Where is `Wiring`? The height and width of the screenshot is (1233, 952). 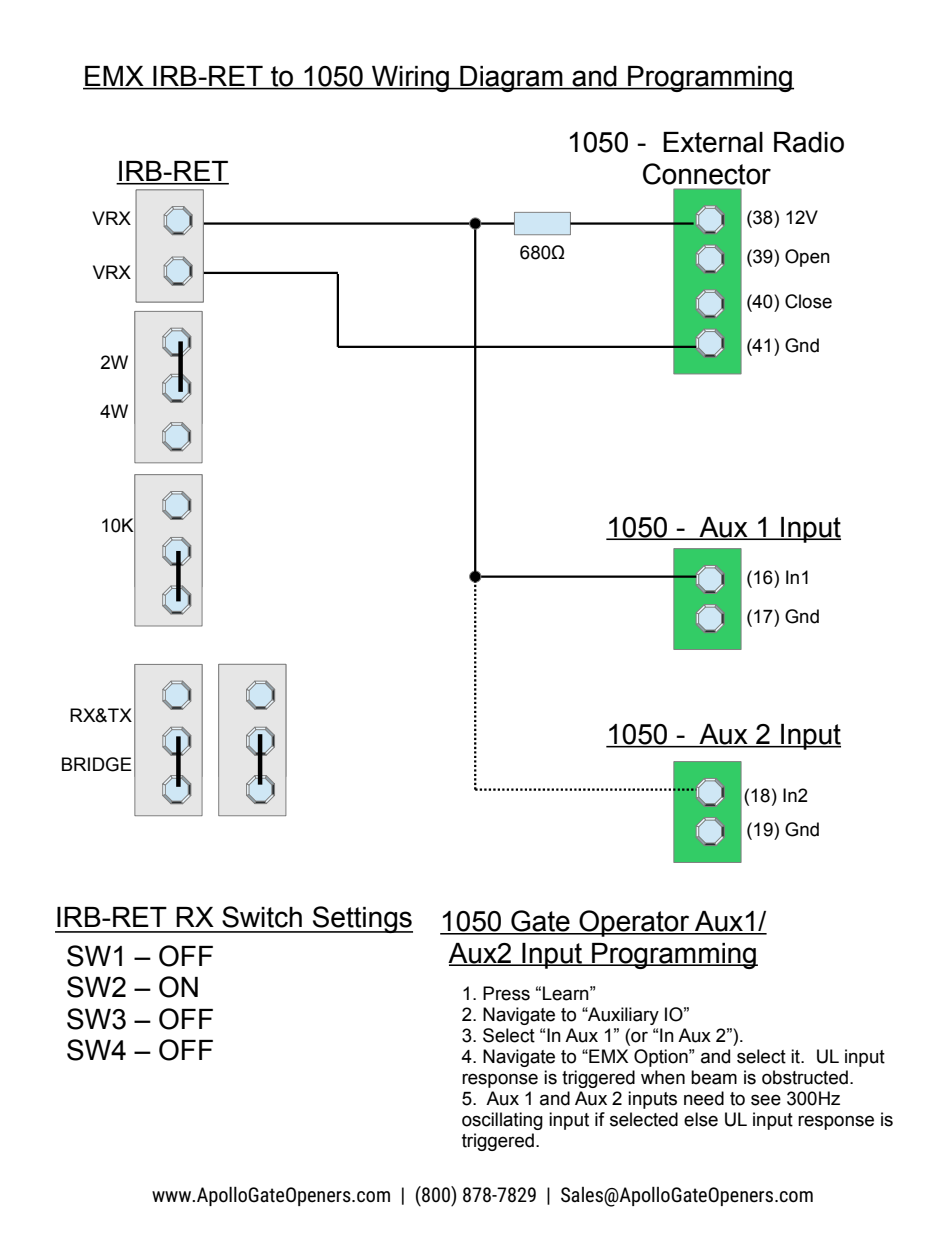
Wiring is located at coordinates (410, 79).
